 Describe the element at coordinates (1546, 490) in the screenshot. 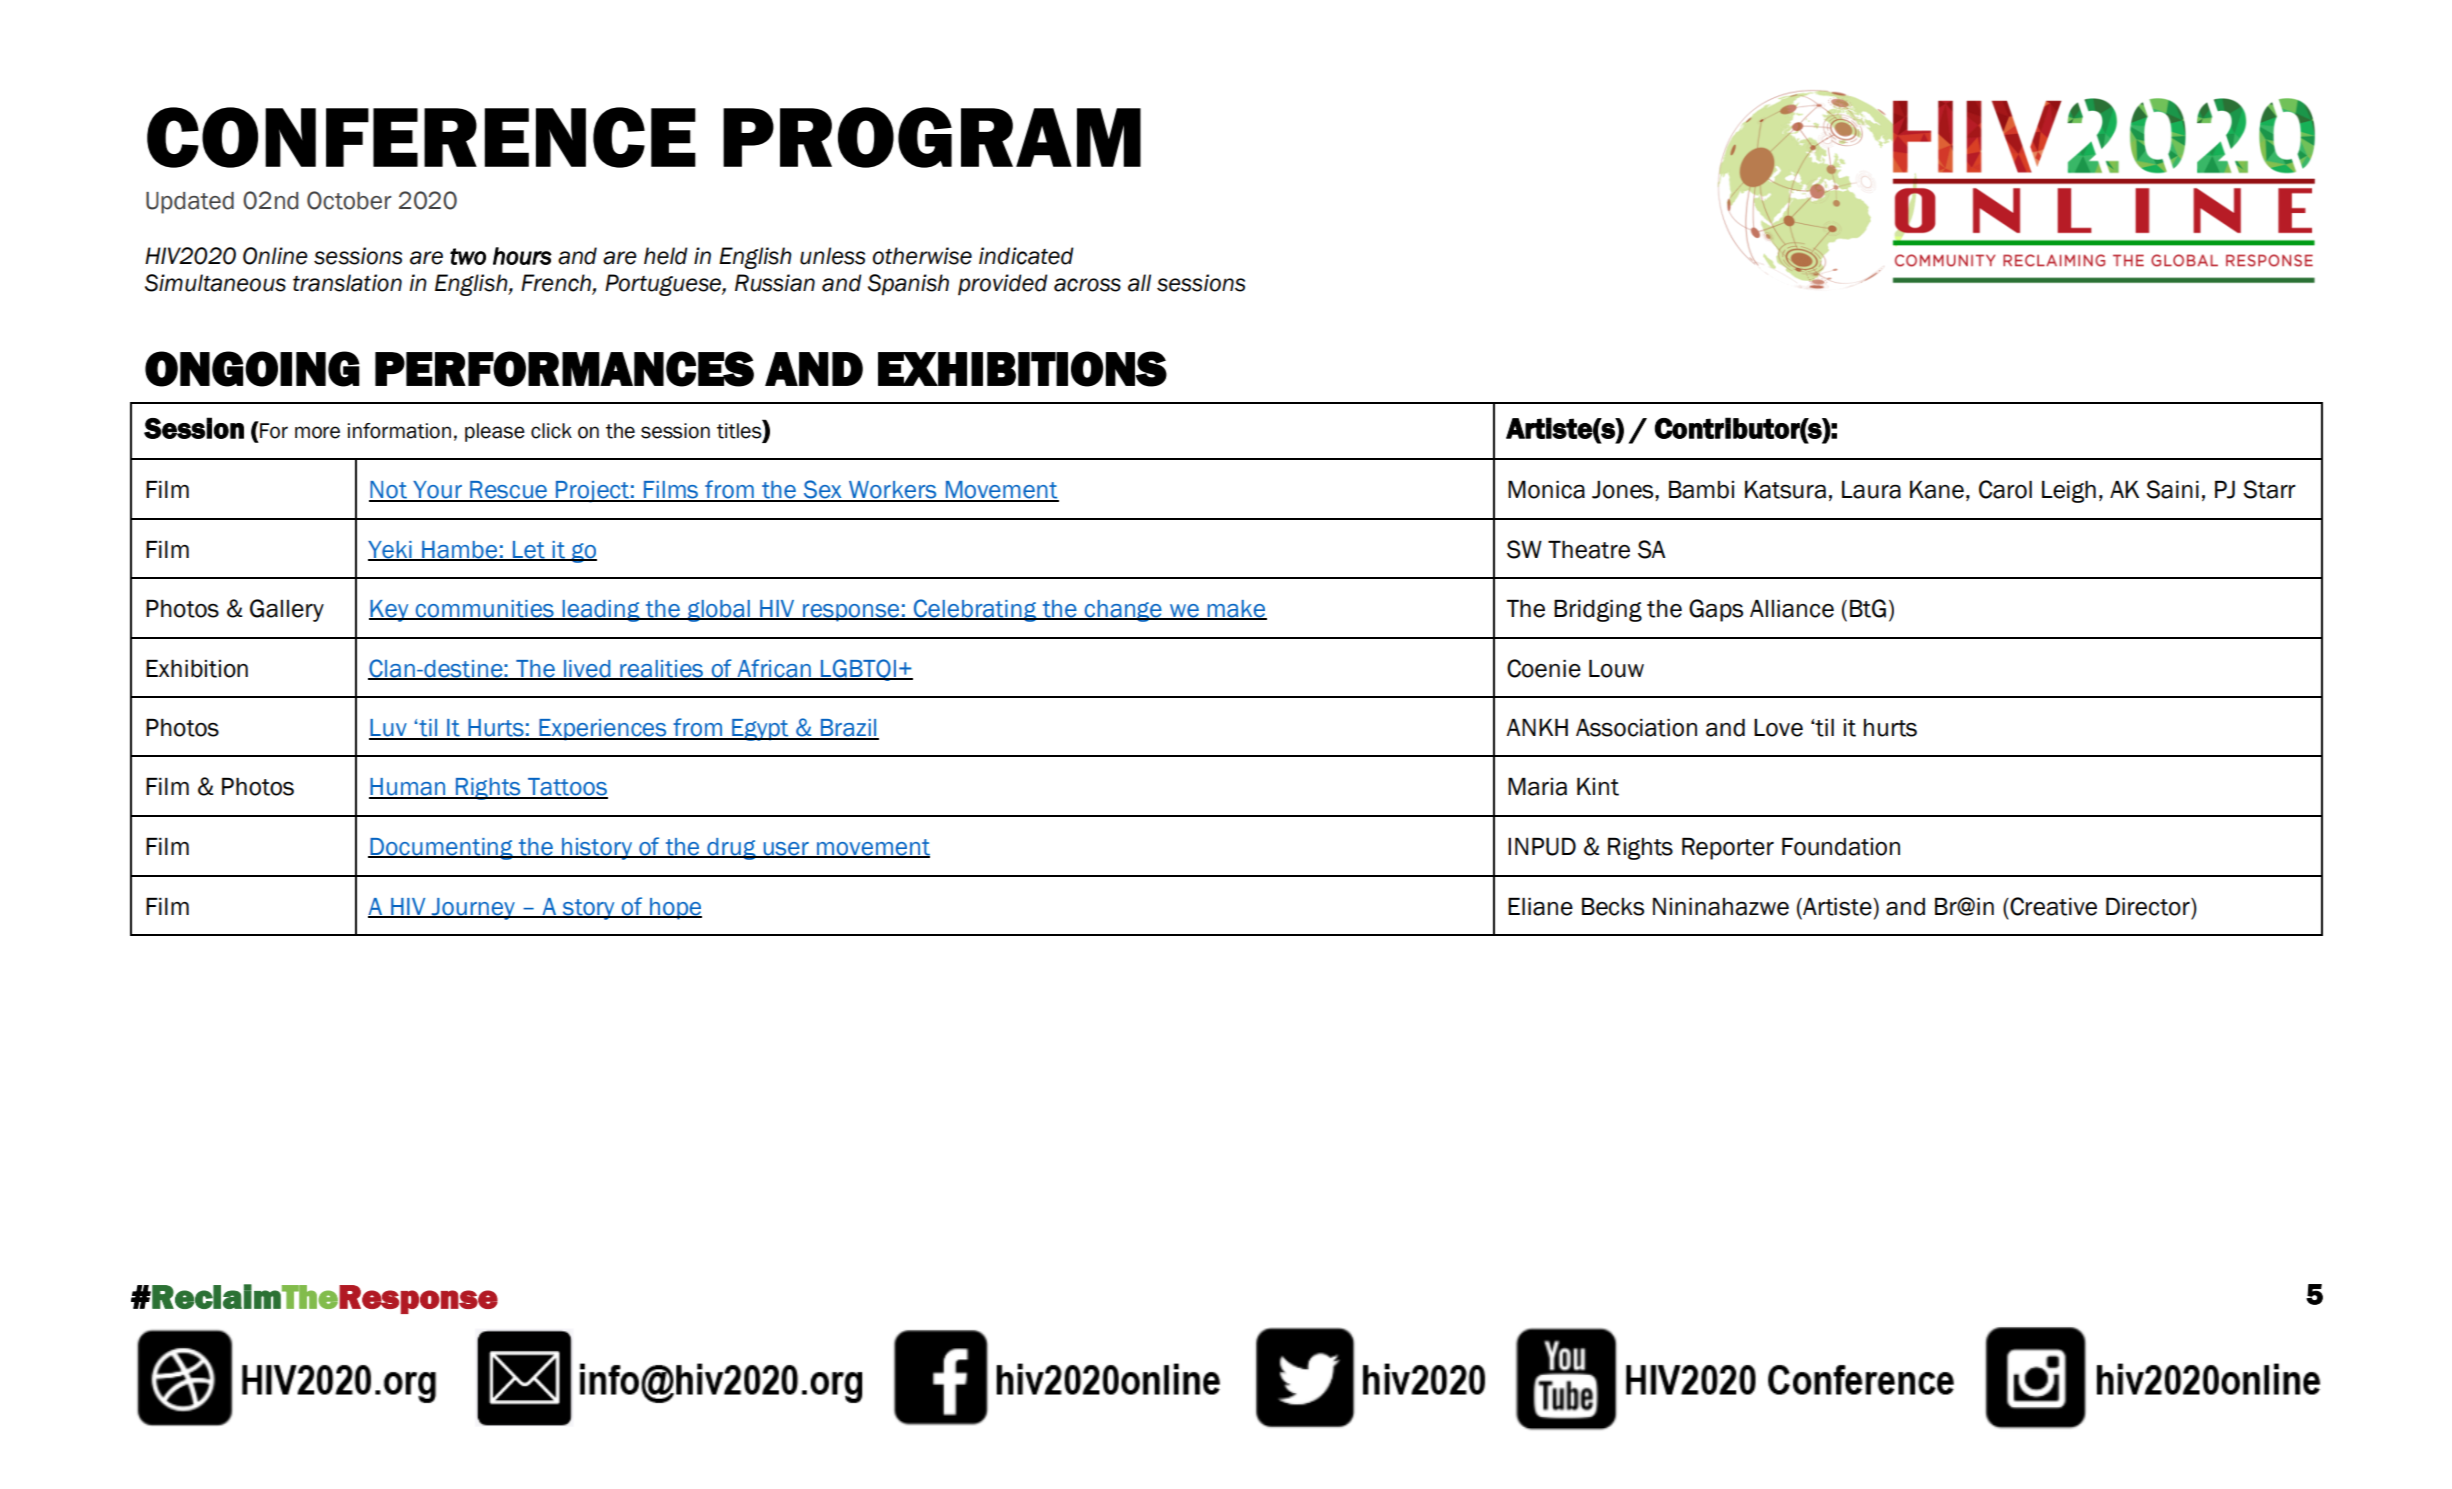

I see `Monica` at that location.
